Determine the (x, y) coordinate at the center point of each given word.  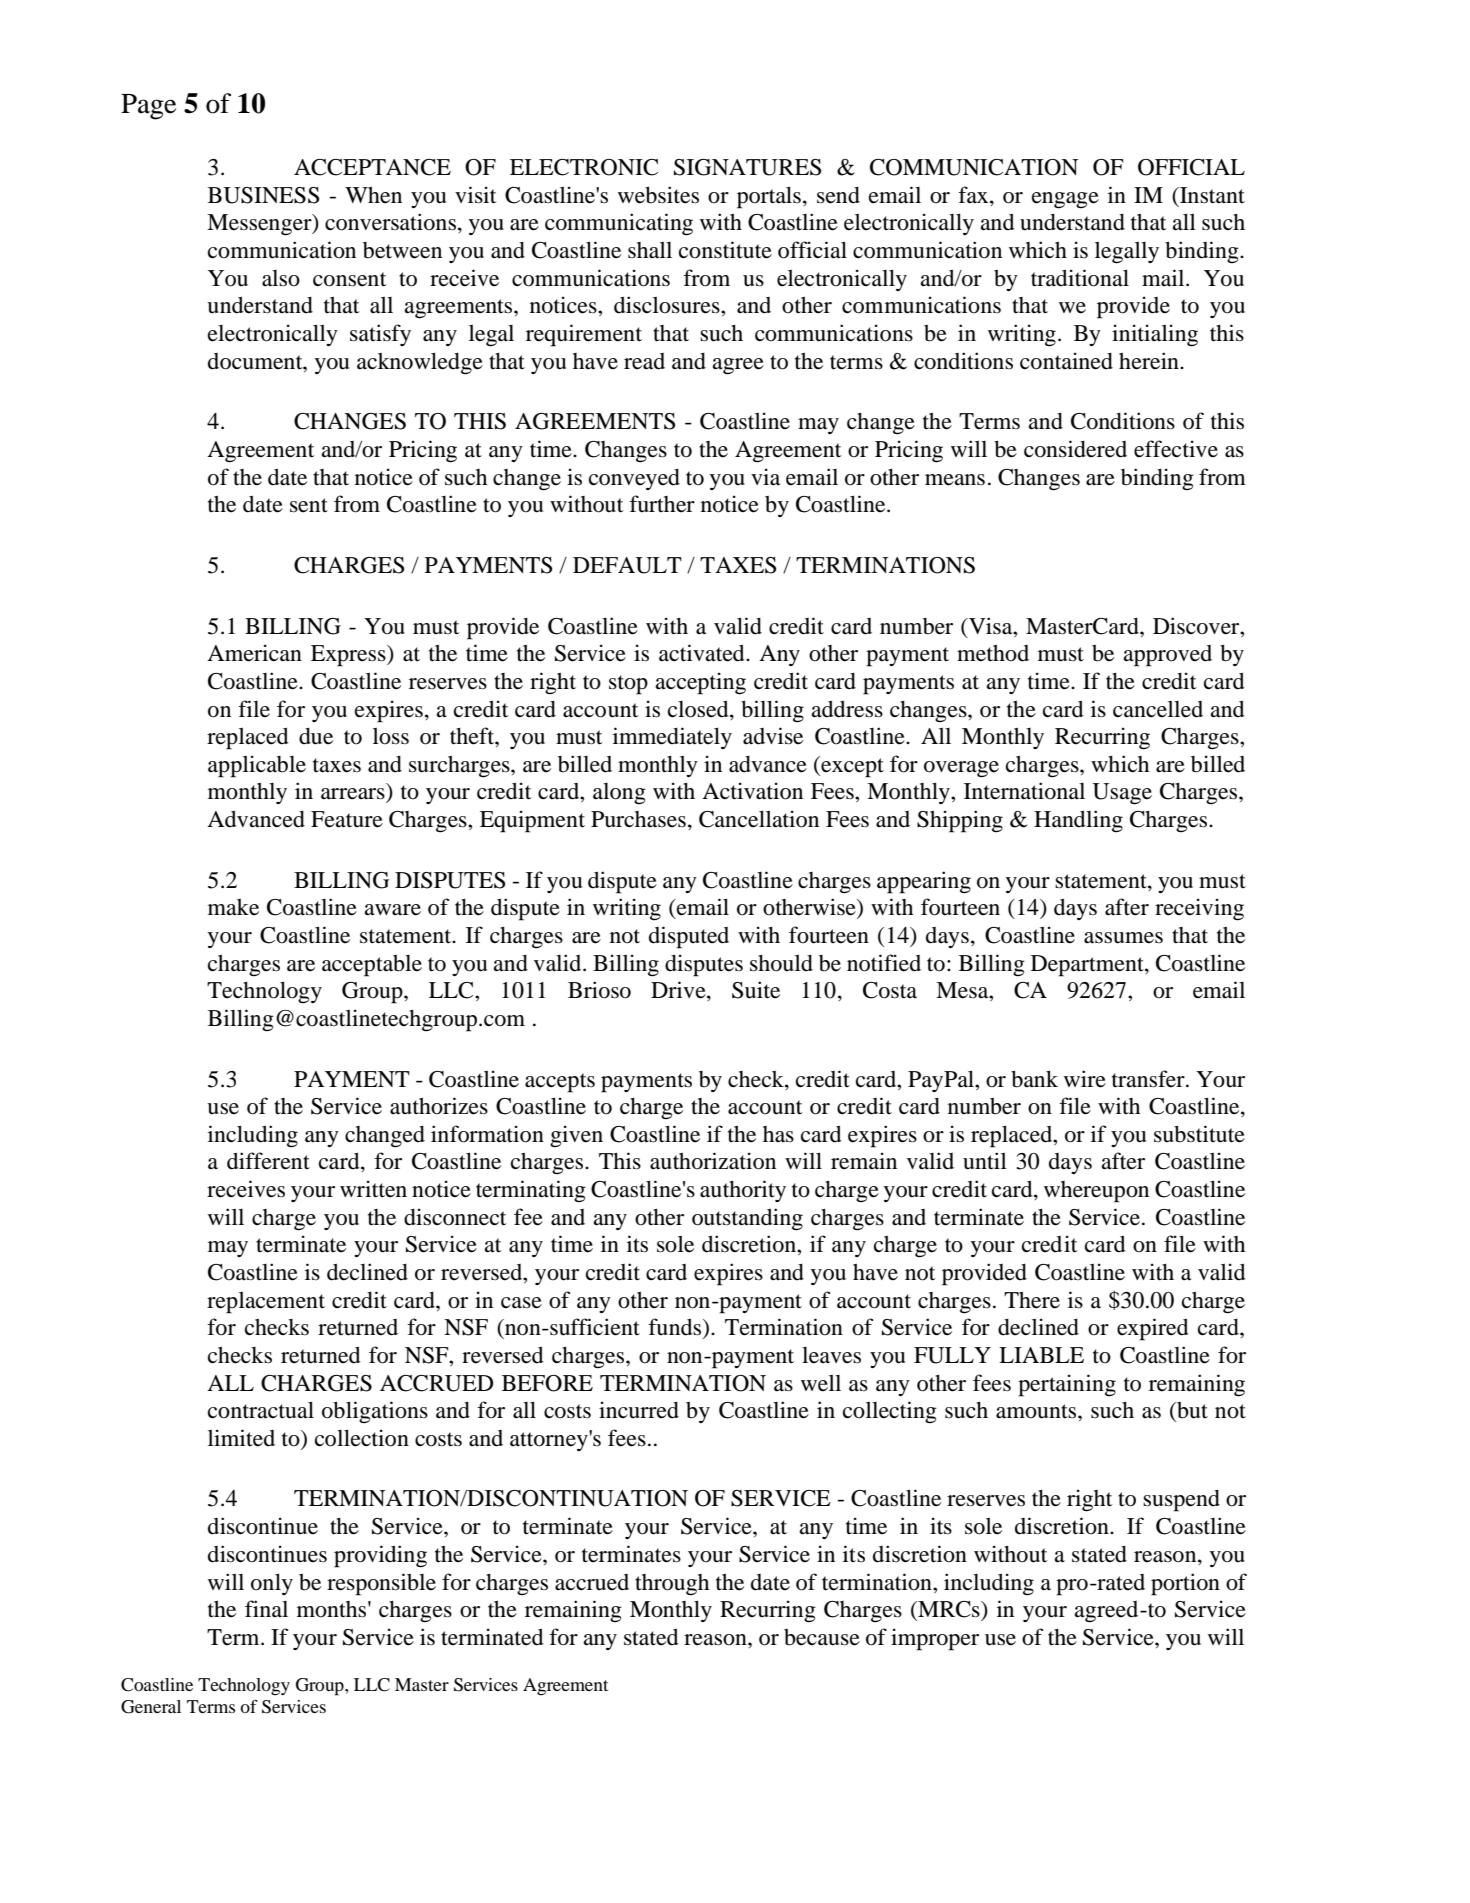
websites (658, 195)
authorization (713, 1161)
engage (1065, 200)
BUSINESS (263, 195)
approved (1167, 656)
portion (1185, 1584)
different (268, 1161)
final (266, 1609)
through (672, 1585)
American (254, 653)
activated (703, 653)
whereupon (1096, 1192)
